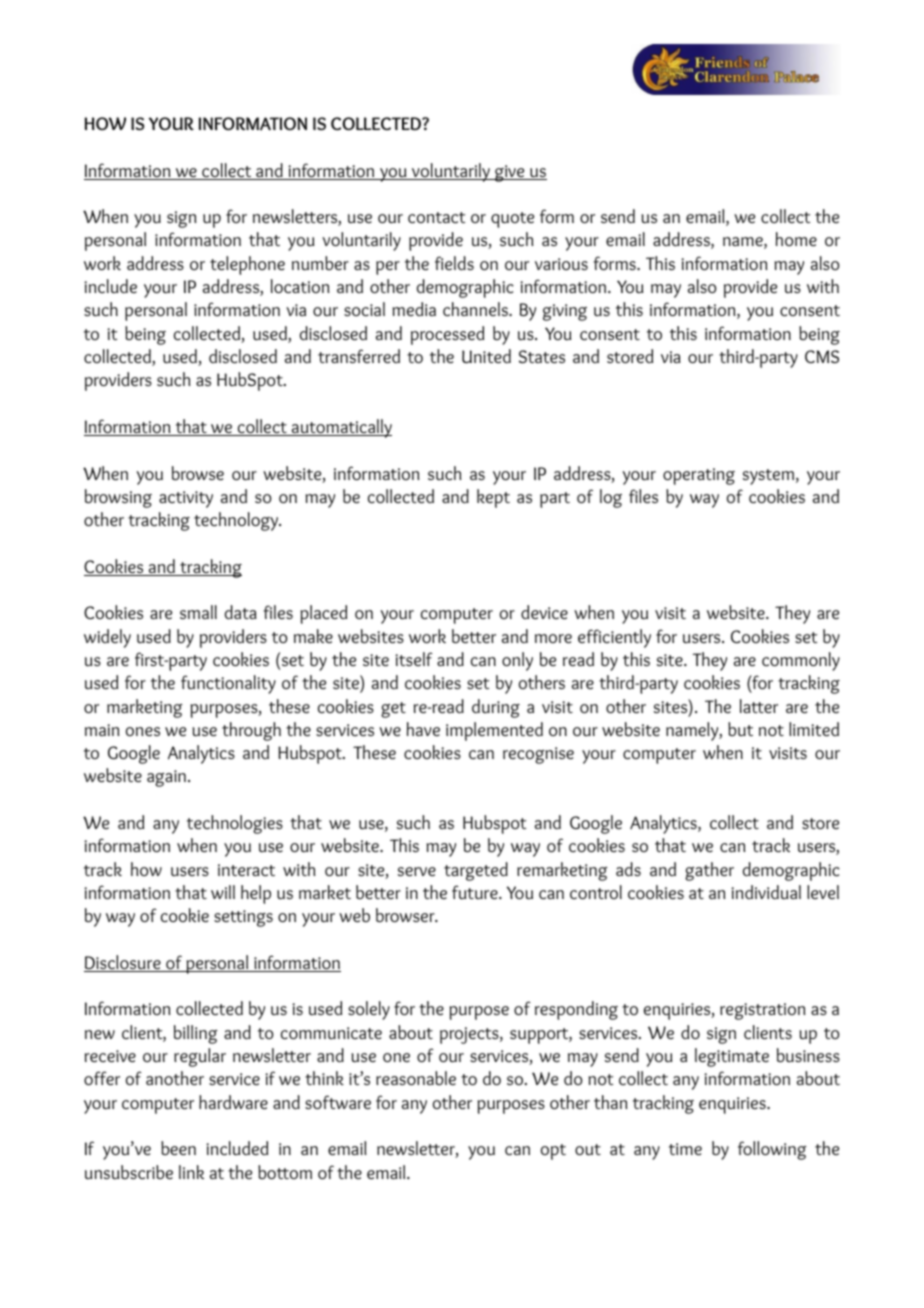  I want to click on implemented, so click(494, 731).
